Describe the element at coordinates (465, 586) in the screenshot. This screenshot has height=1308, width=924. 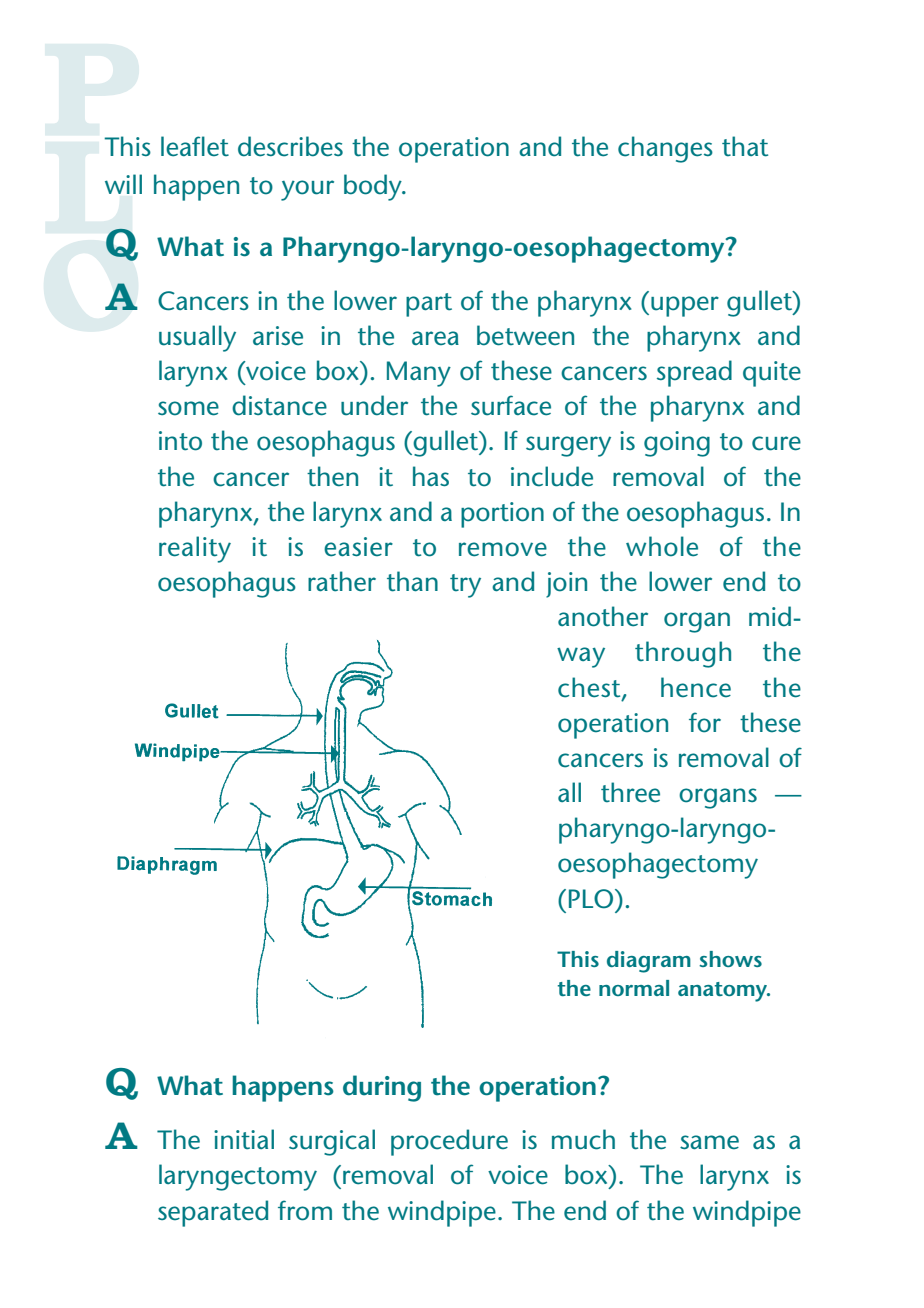
I see `try` at that location.
